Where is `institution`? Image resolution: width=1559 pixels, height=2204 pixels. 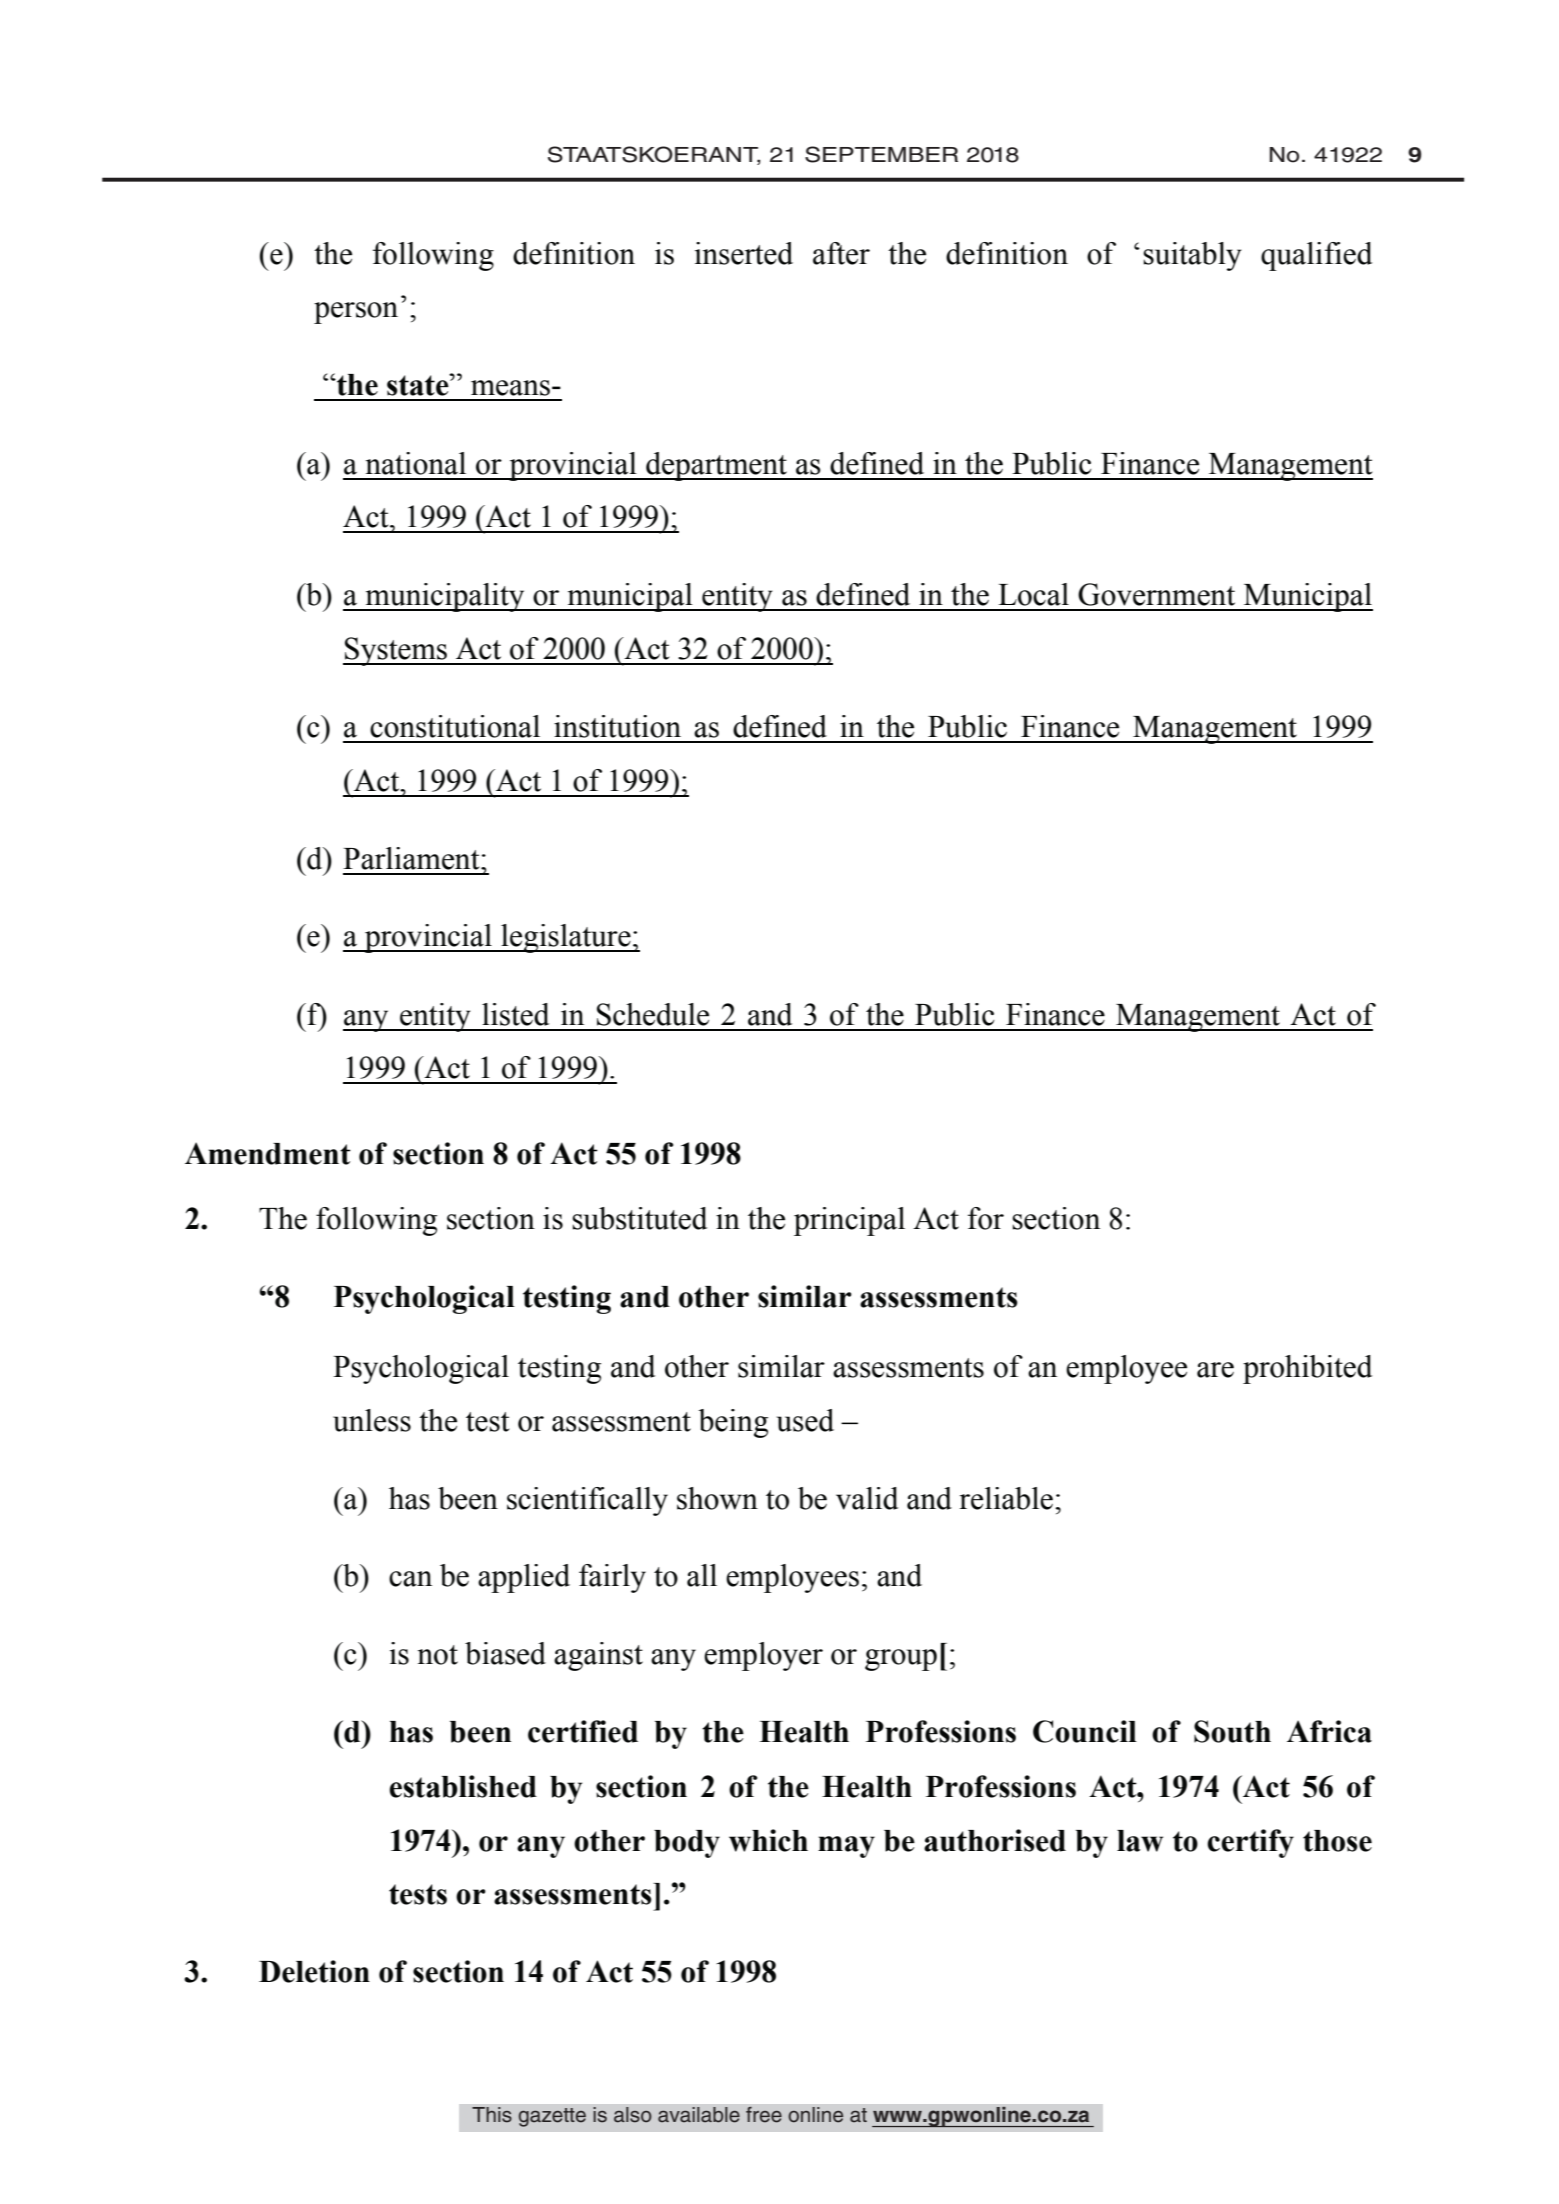
institution is located at coordinates (617, 726).
